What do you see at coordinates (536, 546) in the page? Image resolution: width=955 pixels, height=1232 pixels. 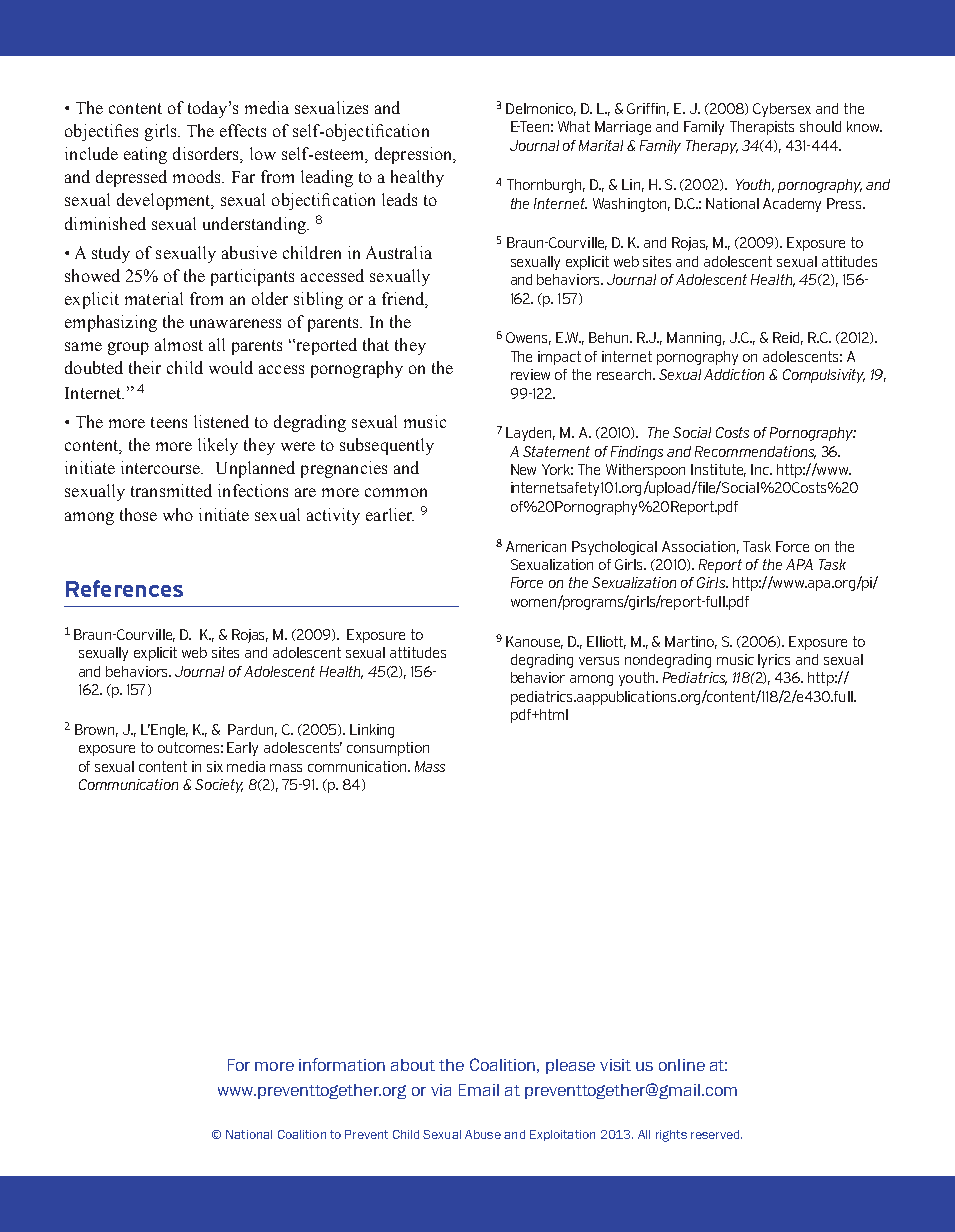 I see `American` at bounding box center [536, 546].
